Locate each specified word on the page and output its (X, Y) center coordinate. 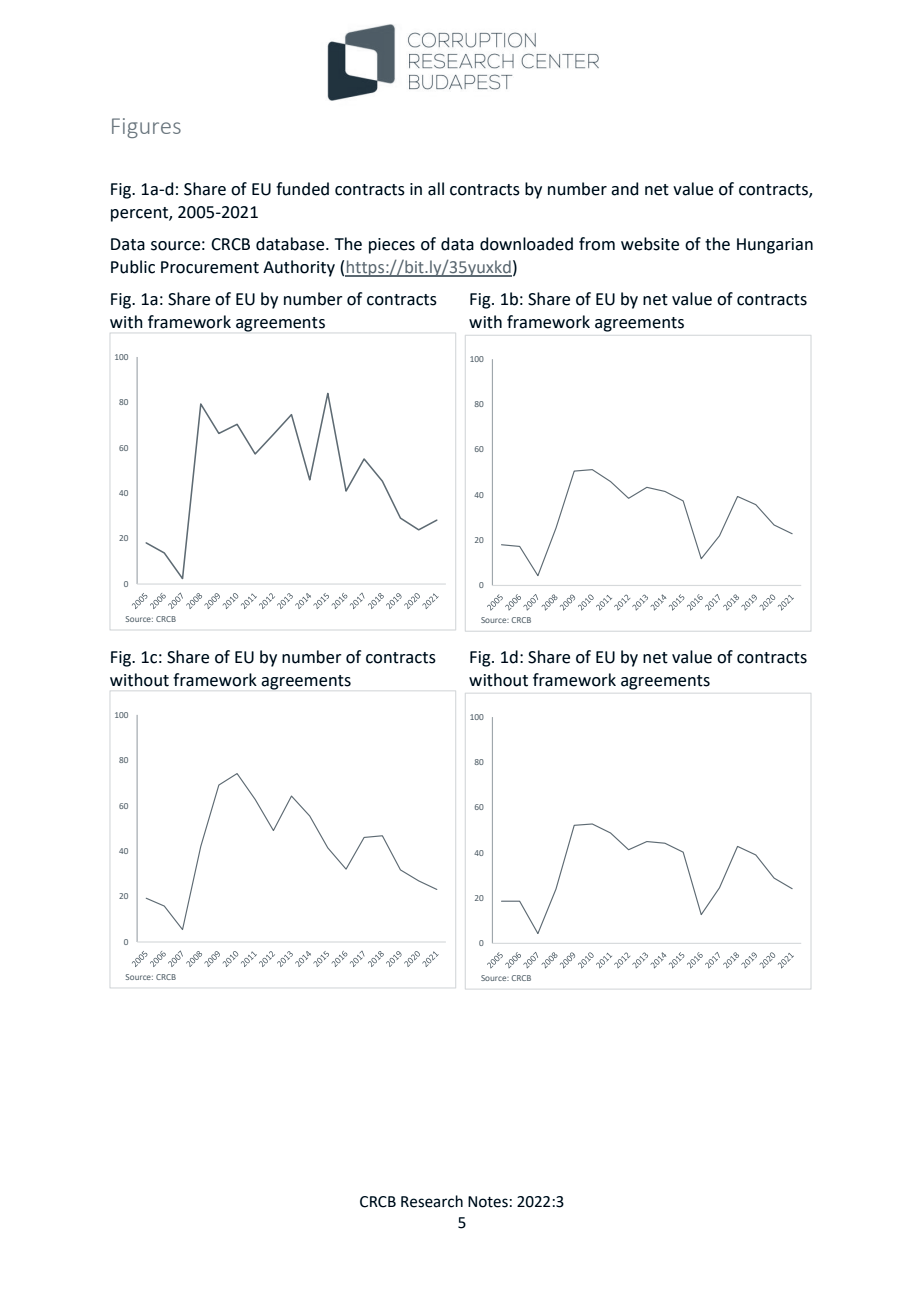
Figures (146, 128)
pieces (392, 246)
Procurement (210, 267)
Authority (299, 268)
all (436, 189)
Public (133, 267)
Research (432, 1201)
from (597, 244)
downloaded (526, 244)
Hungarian (775, 246)
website (650, 244)
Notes (488, 1202)
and (624, 189)
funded (302, 189)
